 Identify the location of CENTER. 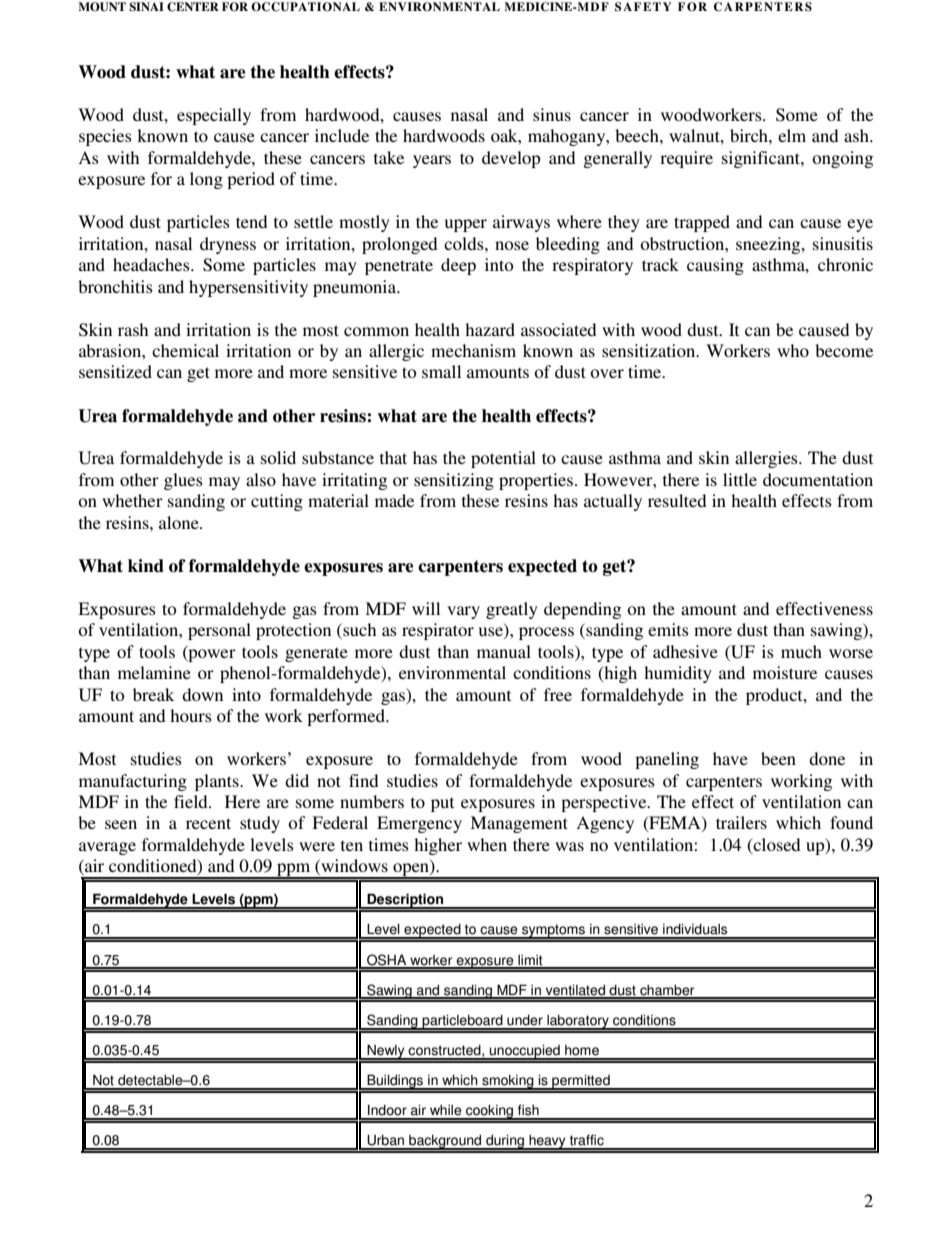
(193, 7).
